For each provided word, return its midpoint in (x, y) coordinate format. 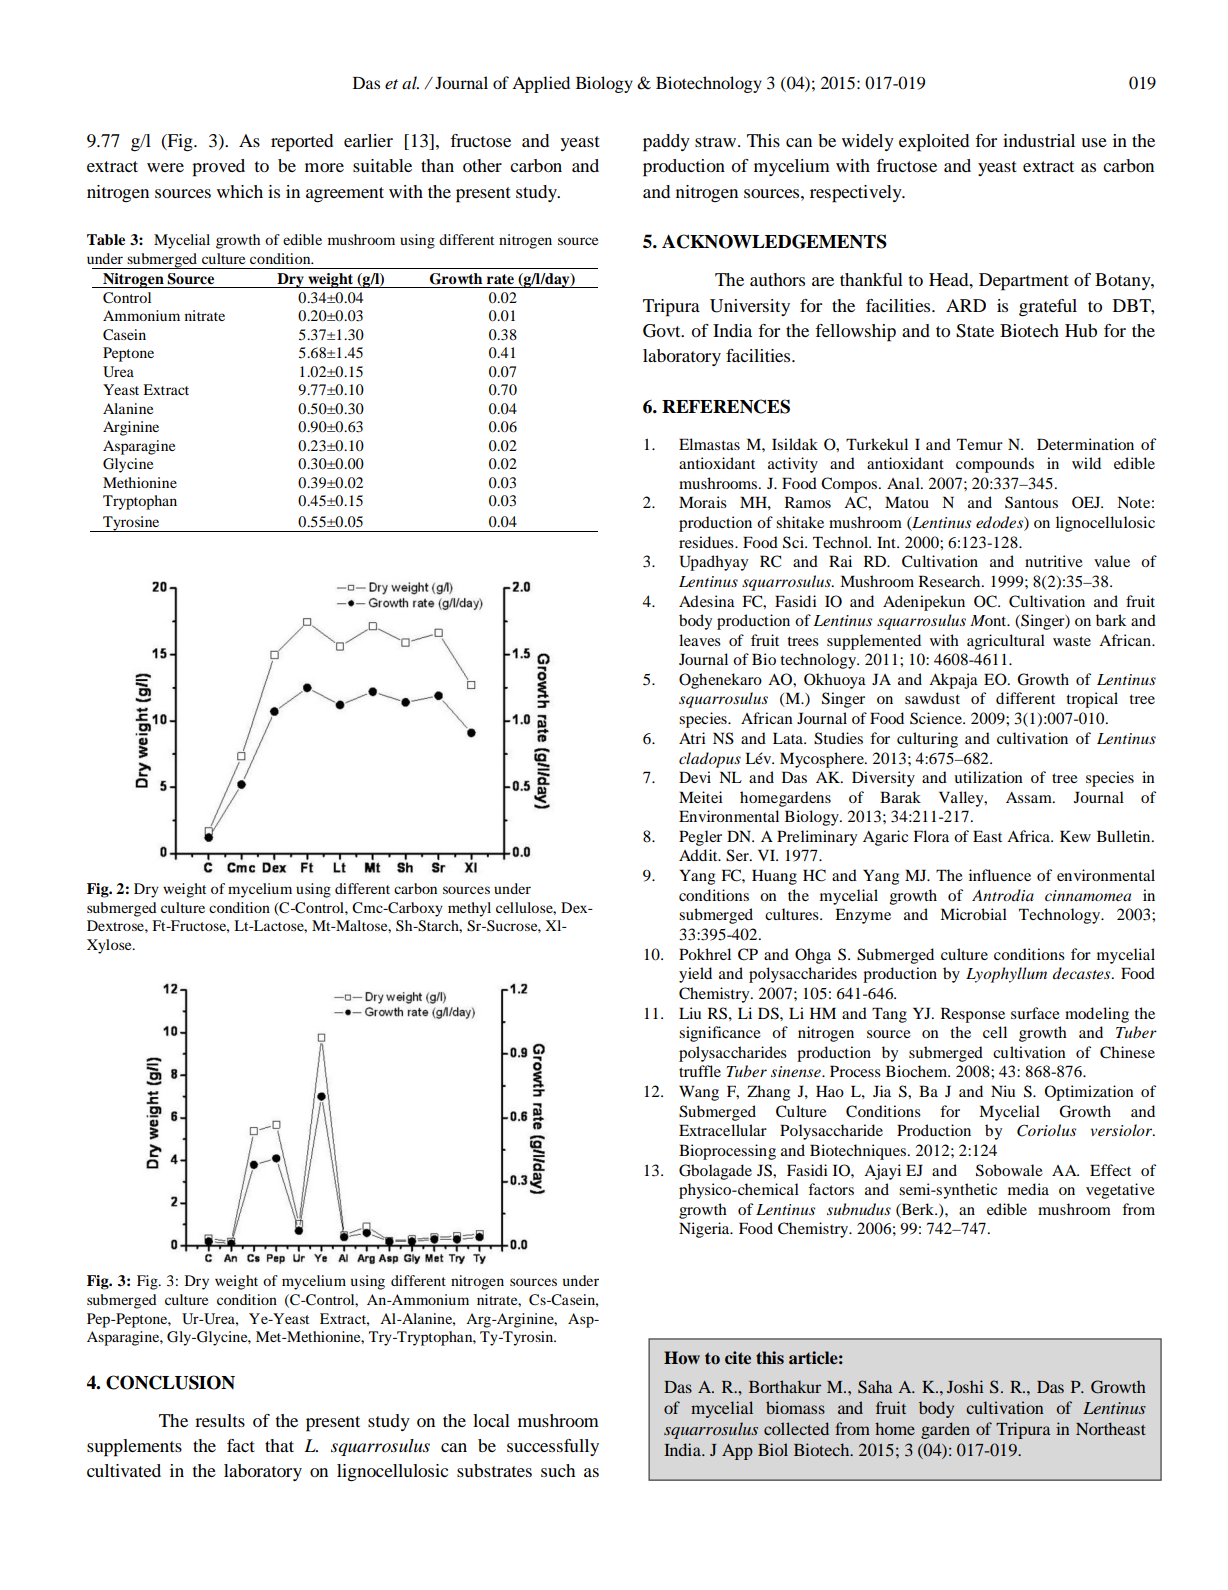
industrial (1039, 140)
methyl (469, 909)
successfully (553, 1447)
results (220, 1420)
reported (302, 143)
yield (695, 975)
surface (1035, 1013)
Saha (875, 1387)
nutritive (1054, 561)
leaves (700, 640)
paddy (666, 143)
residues (707, 542)
